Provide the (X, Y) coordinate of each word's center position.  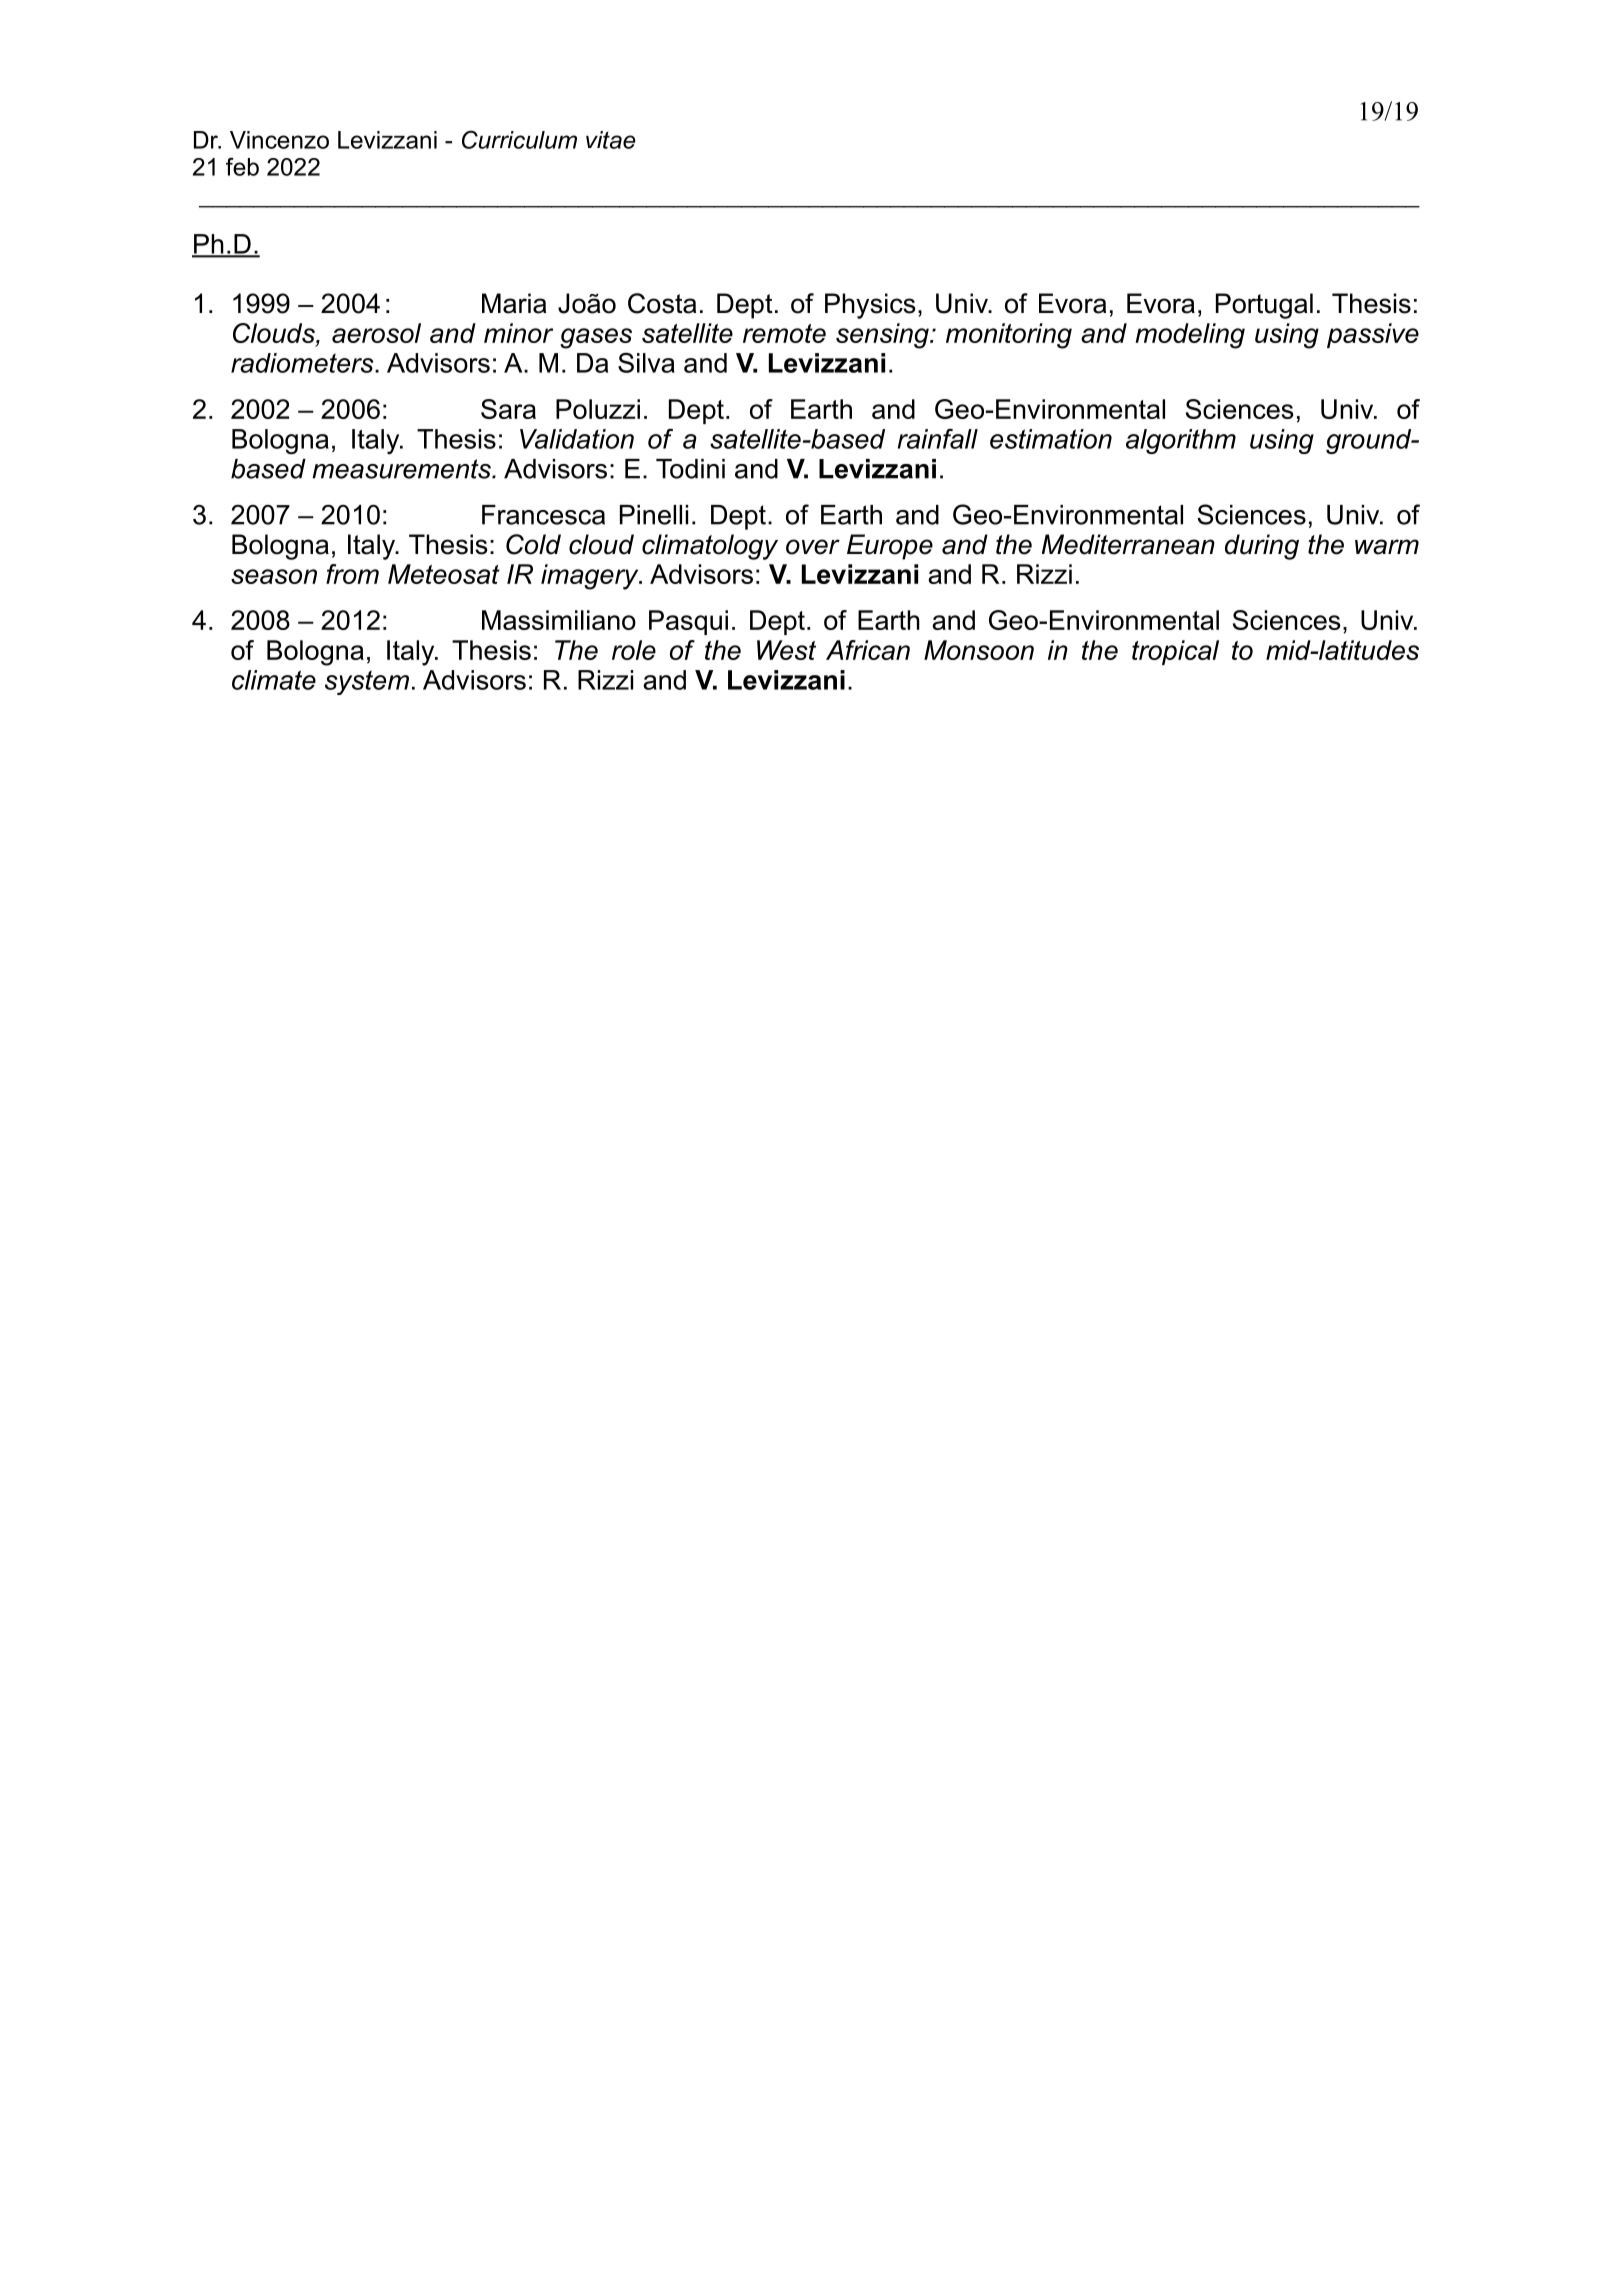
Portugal (1264, 306)
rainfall (938, 439)
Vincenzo (279, 140)
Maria (514, 303)
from (352, 574)
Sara (508, 409)
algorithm (1181, 441)
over (813, 547)
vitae (611, 140)
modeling (1190, 336)
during (1262, 547)
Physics (870, 306)
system (367, 682)
